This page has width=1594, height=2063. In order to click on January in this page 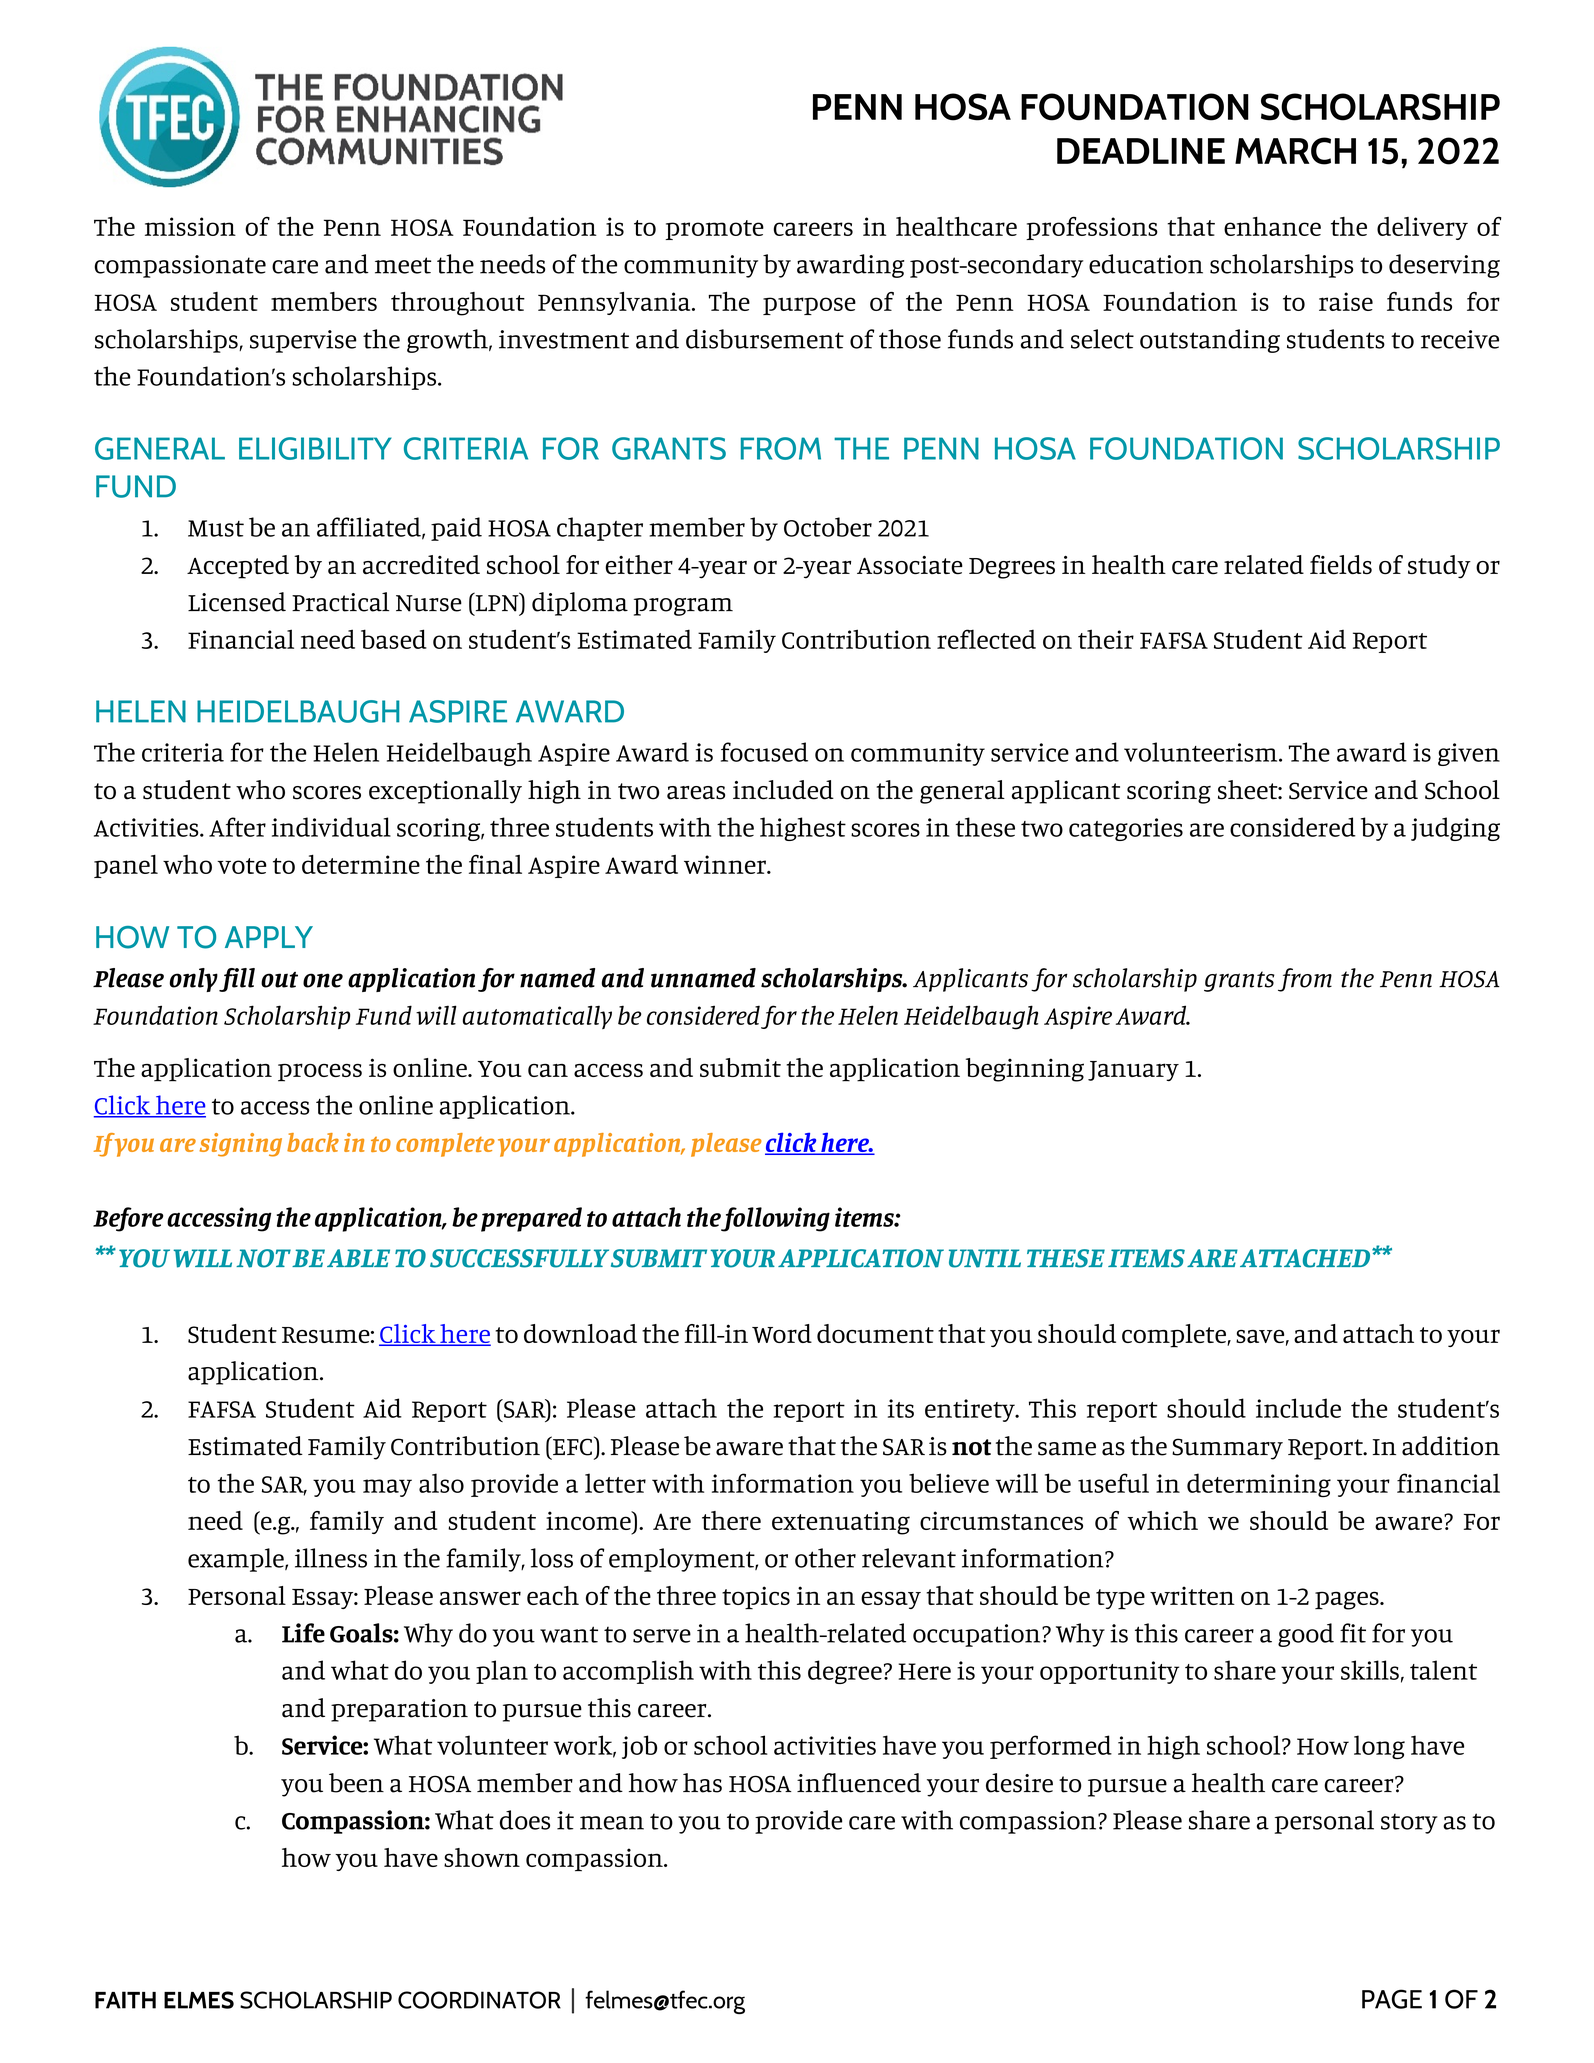, I will do `click(1133, 1071)`.
